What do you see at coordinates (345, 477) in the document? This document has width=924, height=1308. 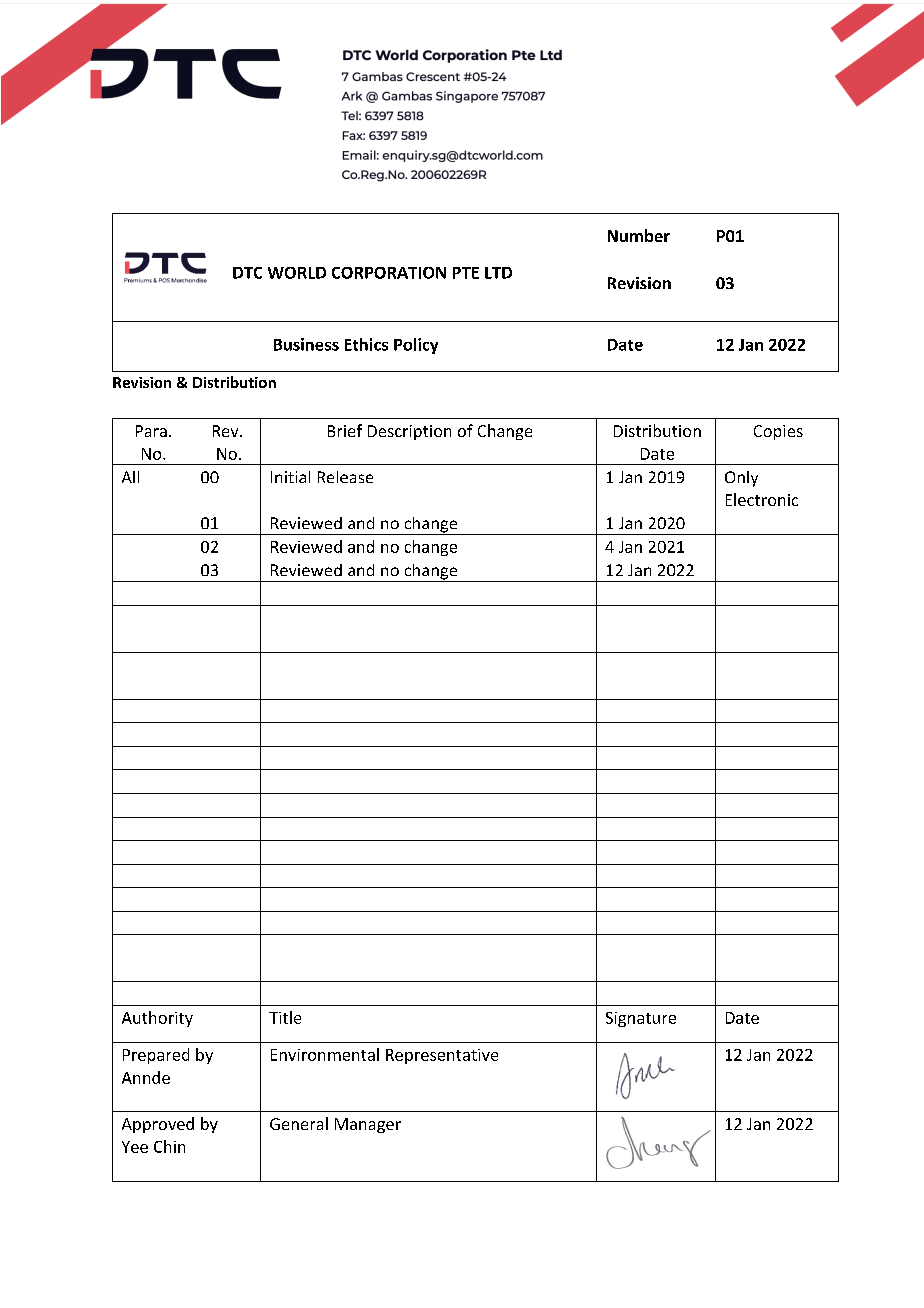 I see `Release` at bounding box center [345, 477].
